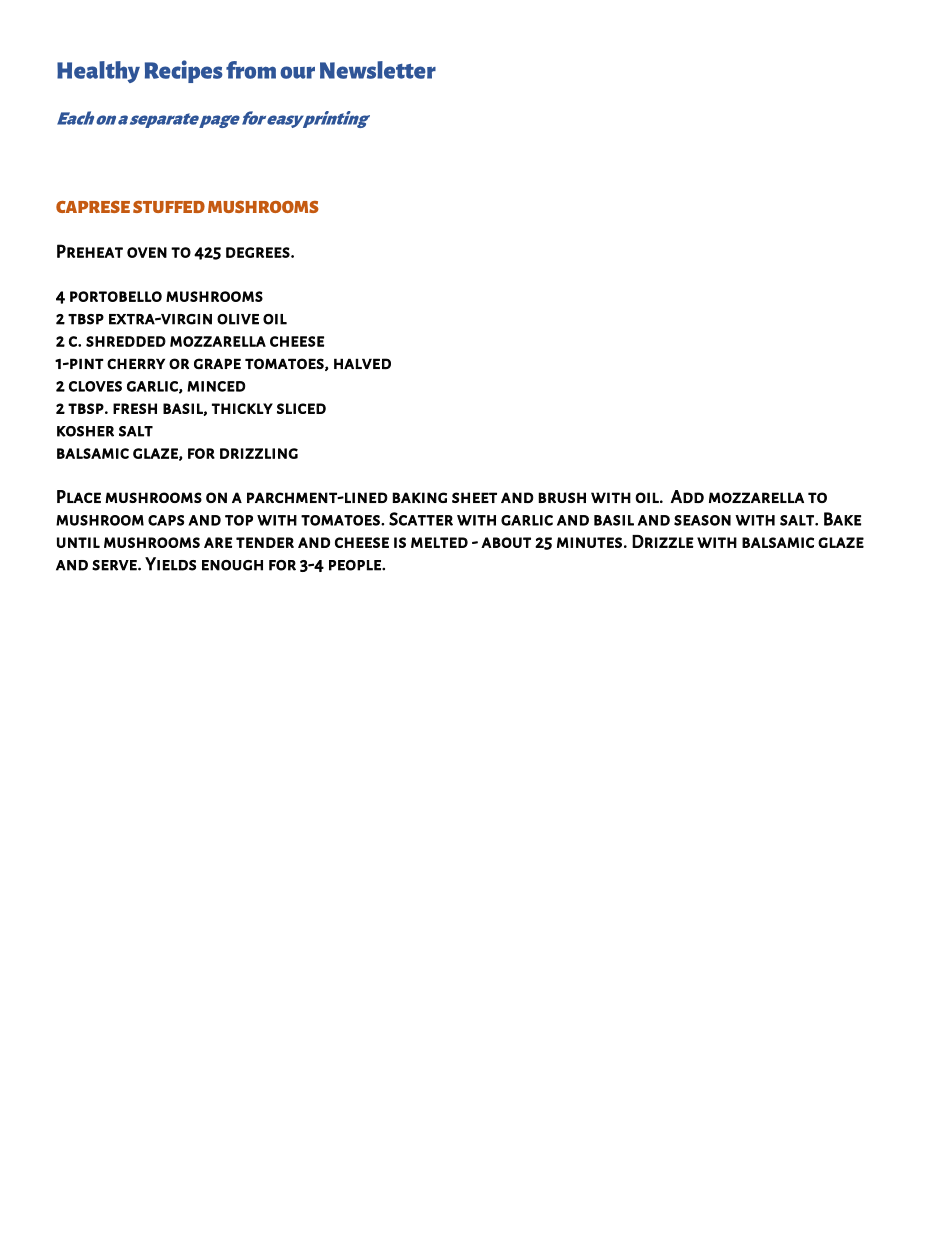 Image resolution: width=952 pixels, height=1233 pixels. Describe the element at coordinates (687, 496) in the page. I see `Add` at that location.
